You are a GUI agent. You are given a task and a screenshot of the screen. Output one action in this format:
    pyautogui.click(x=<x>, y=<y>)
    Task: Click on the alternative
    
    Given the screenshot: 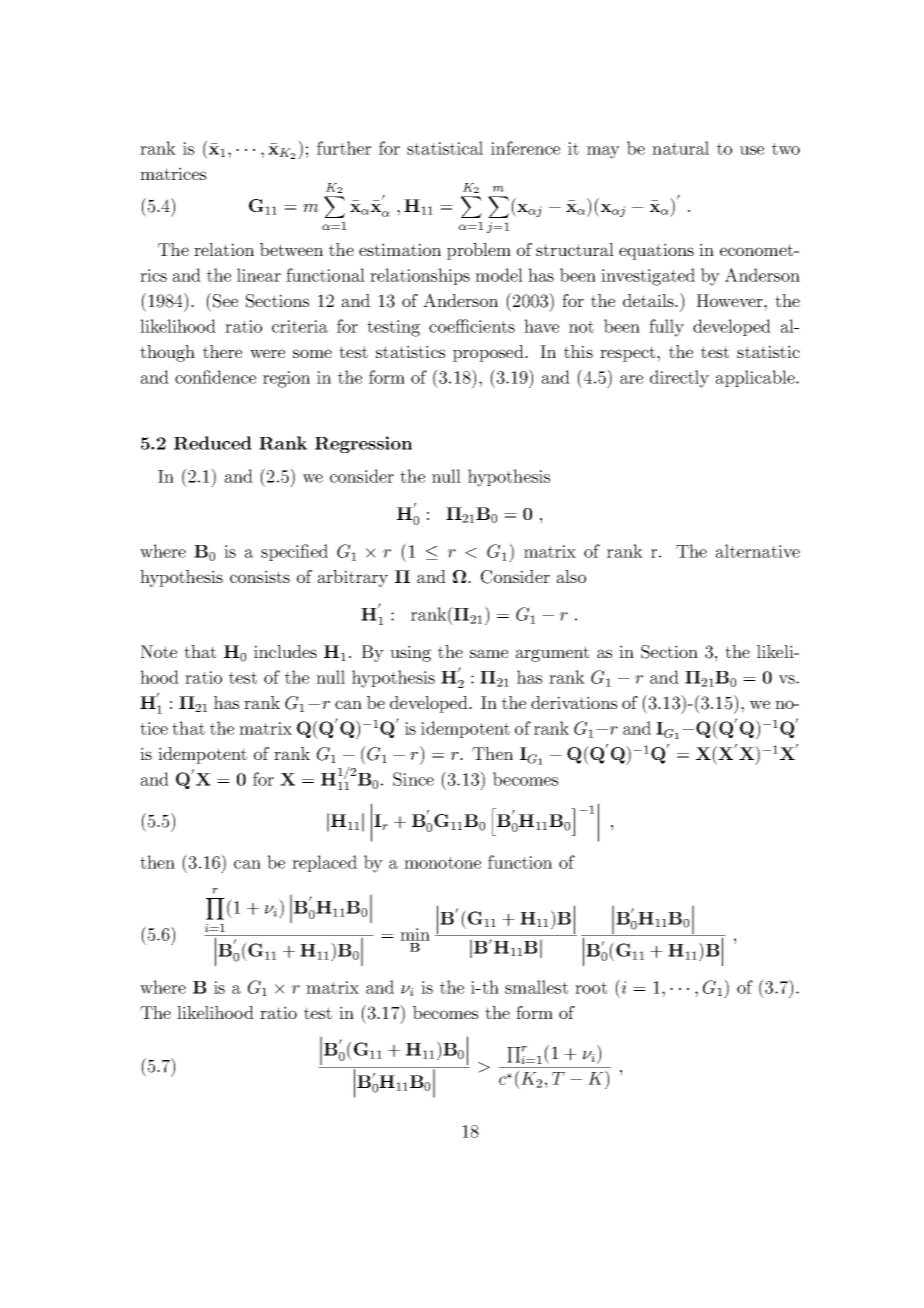 What is the action you would take?
    pyautogui.click(x=758, y=551)
